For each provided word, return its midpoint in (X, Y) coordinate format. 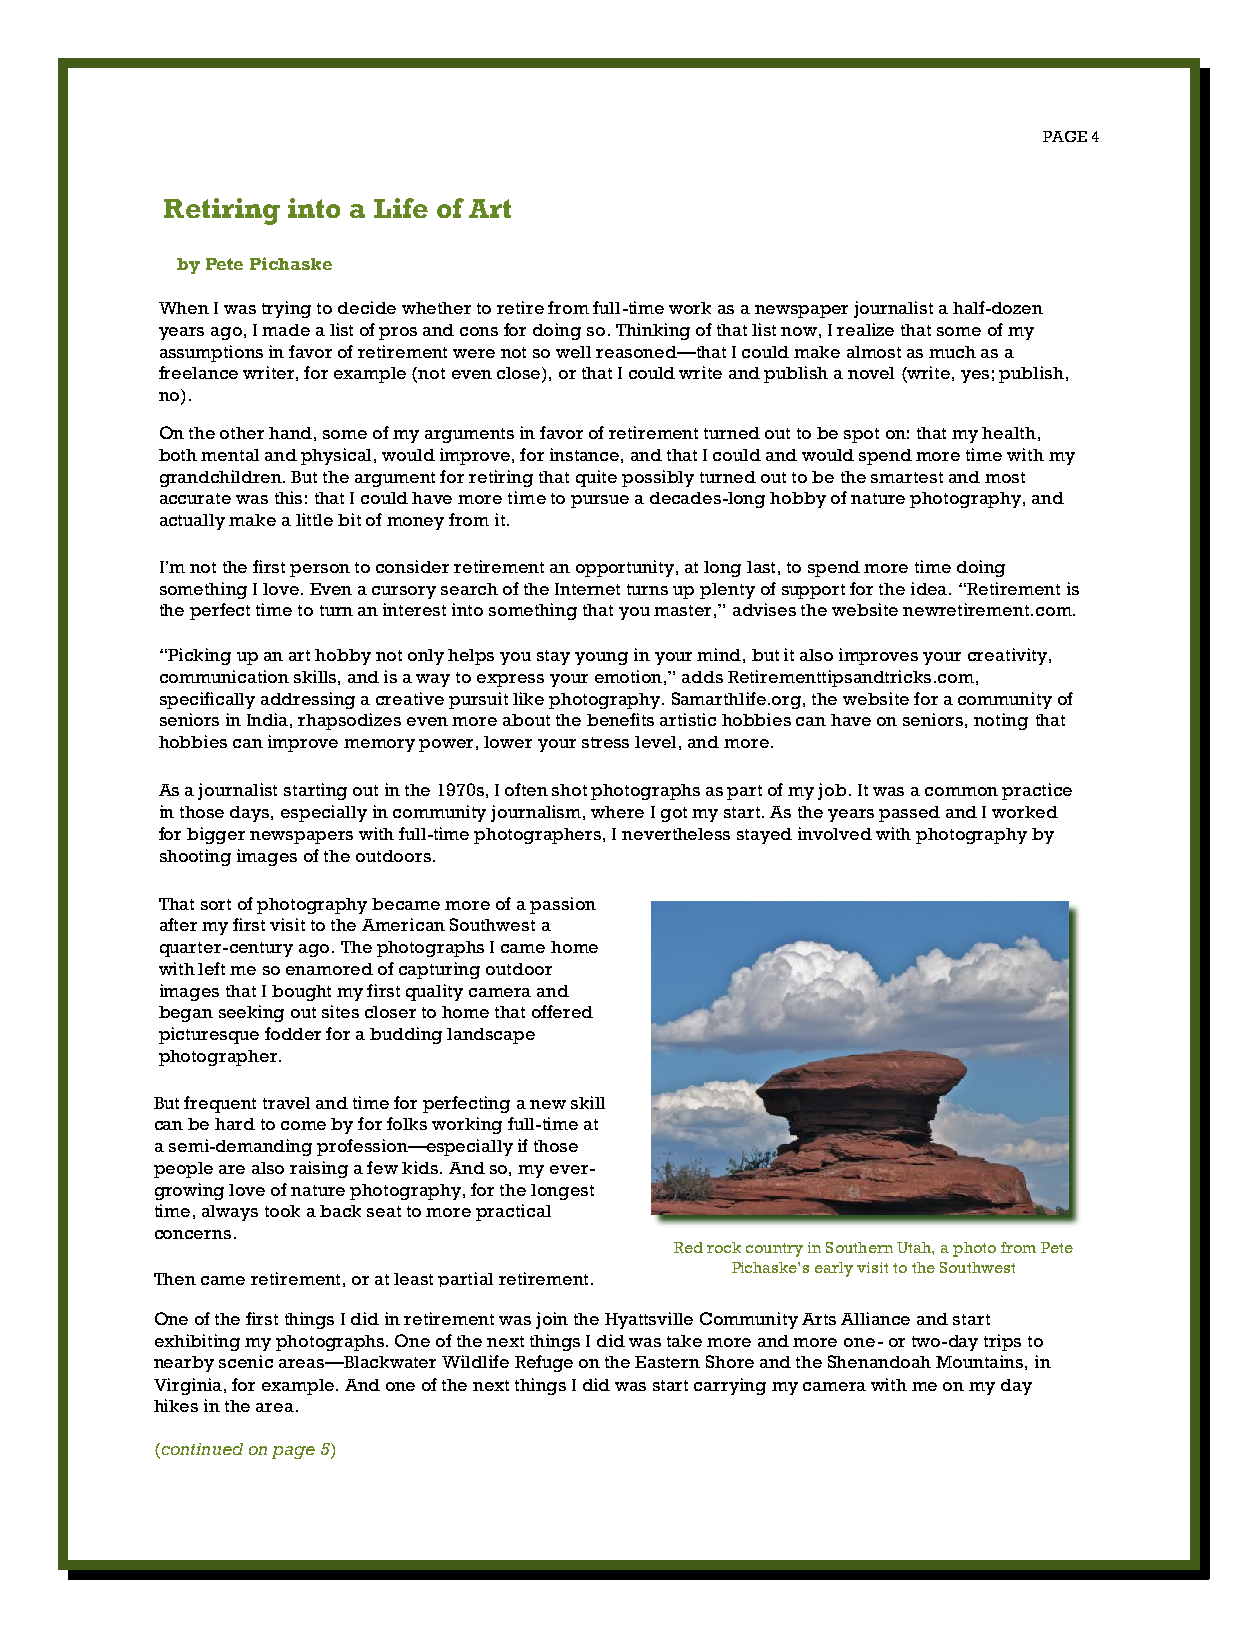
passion (563, 905)
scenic (246, 1361)
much (952, 352)
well (573, 352)
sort (216, 904)
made (286, 330)
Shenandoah (879, 1361)
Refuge (544, 1363)
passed (909, 814)
